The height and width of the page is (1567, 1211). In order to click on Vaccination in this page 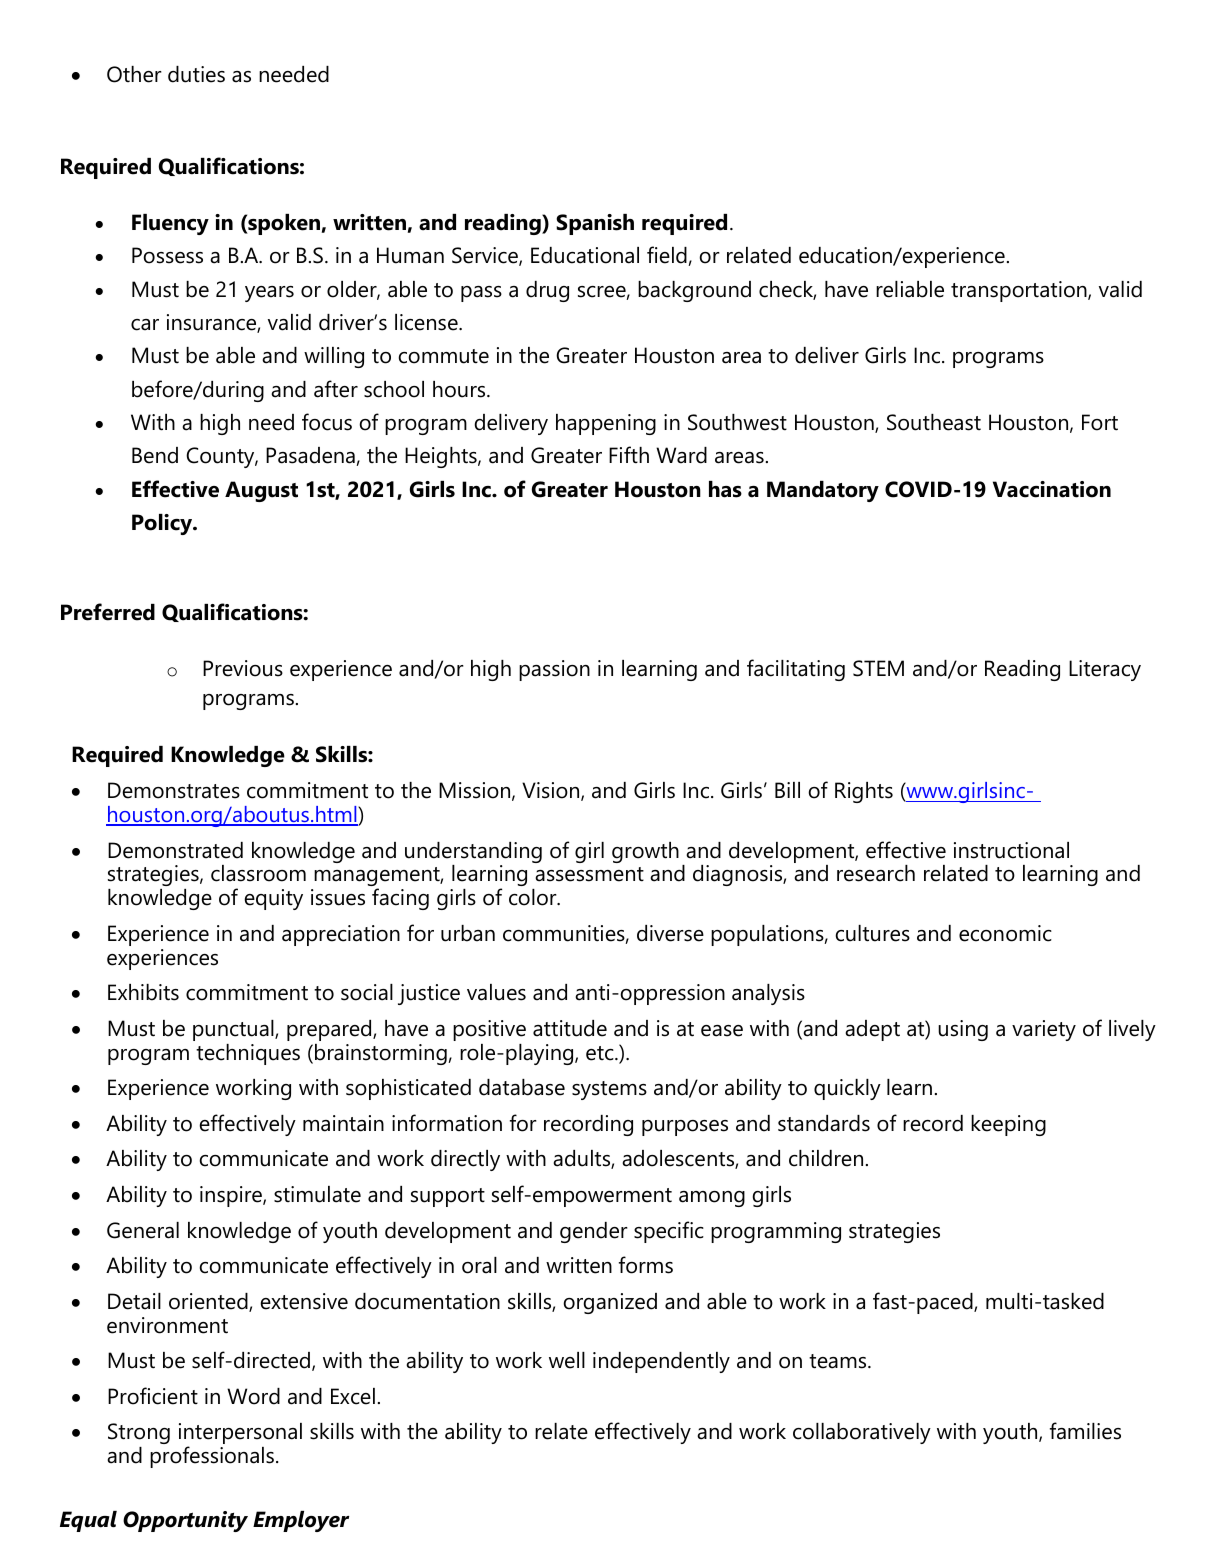, I will do `click(1052, 489)`.
